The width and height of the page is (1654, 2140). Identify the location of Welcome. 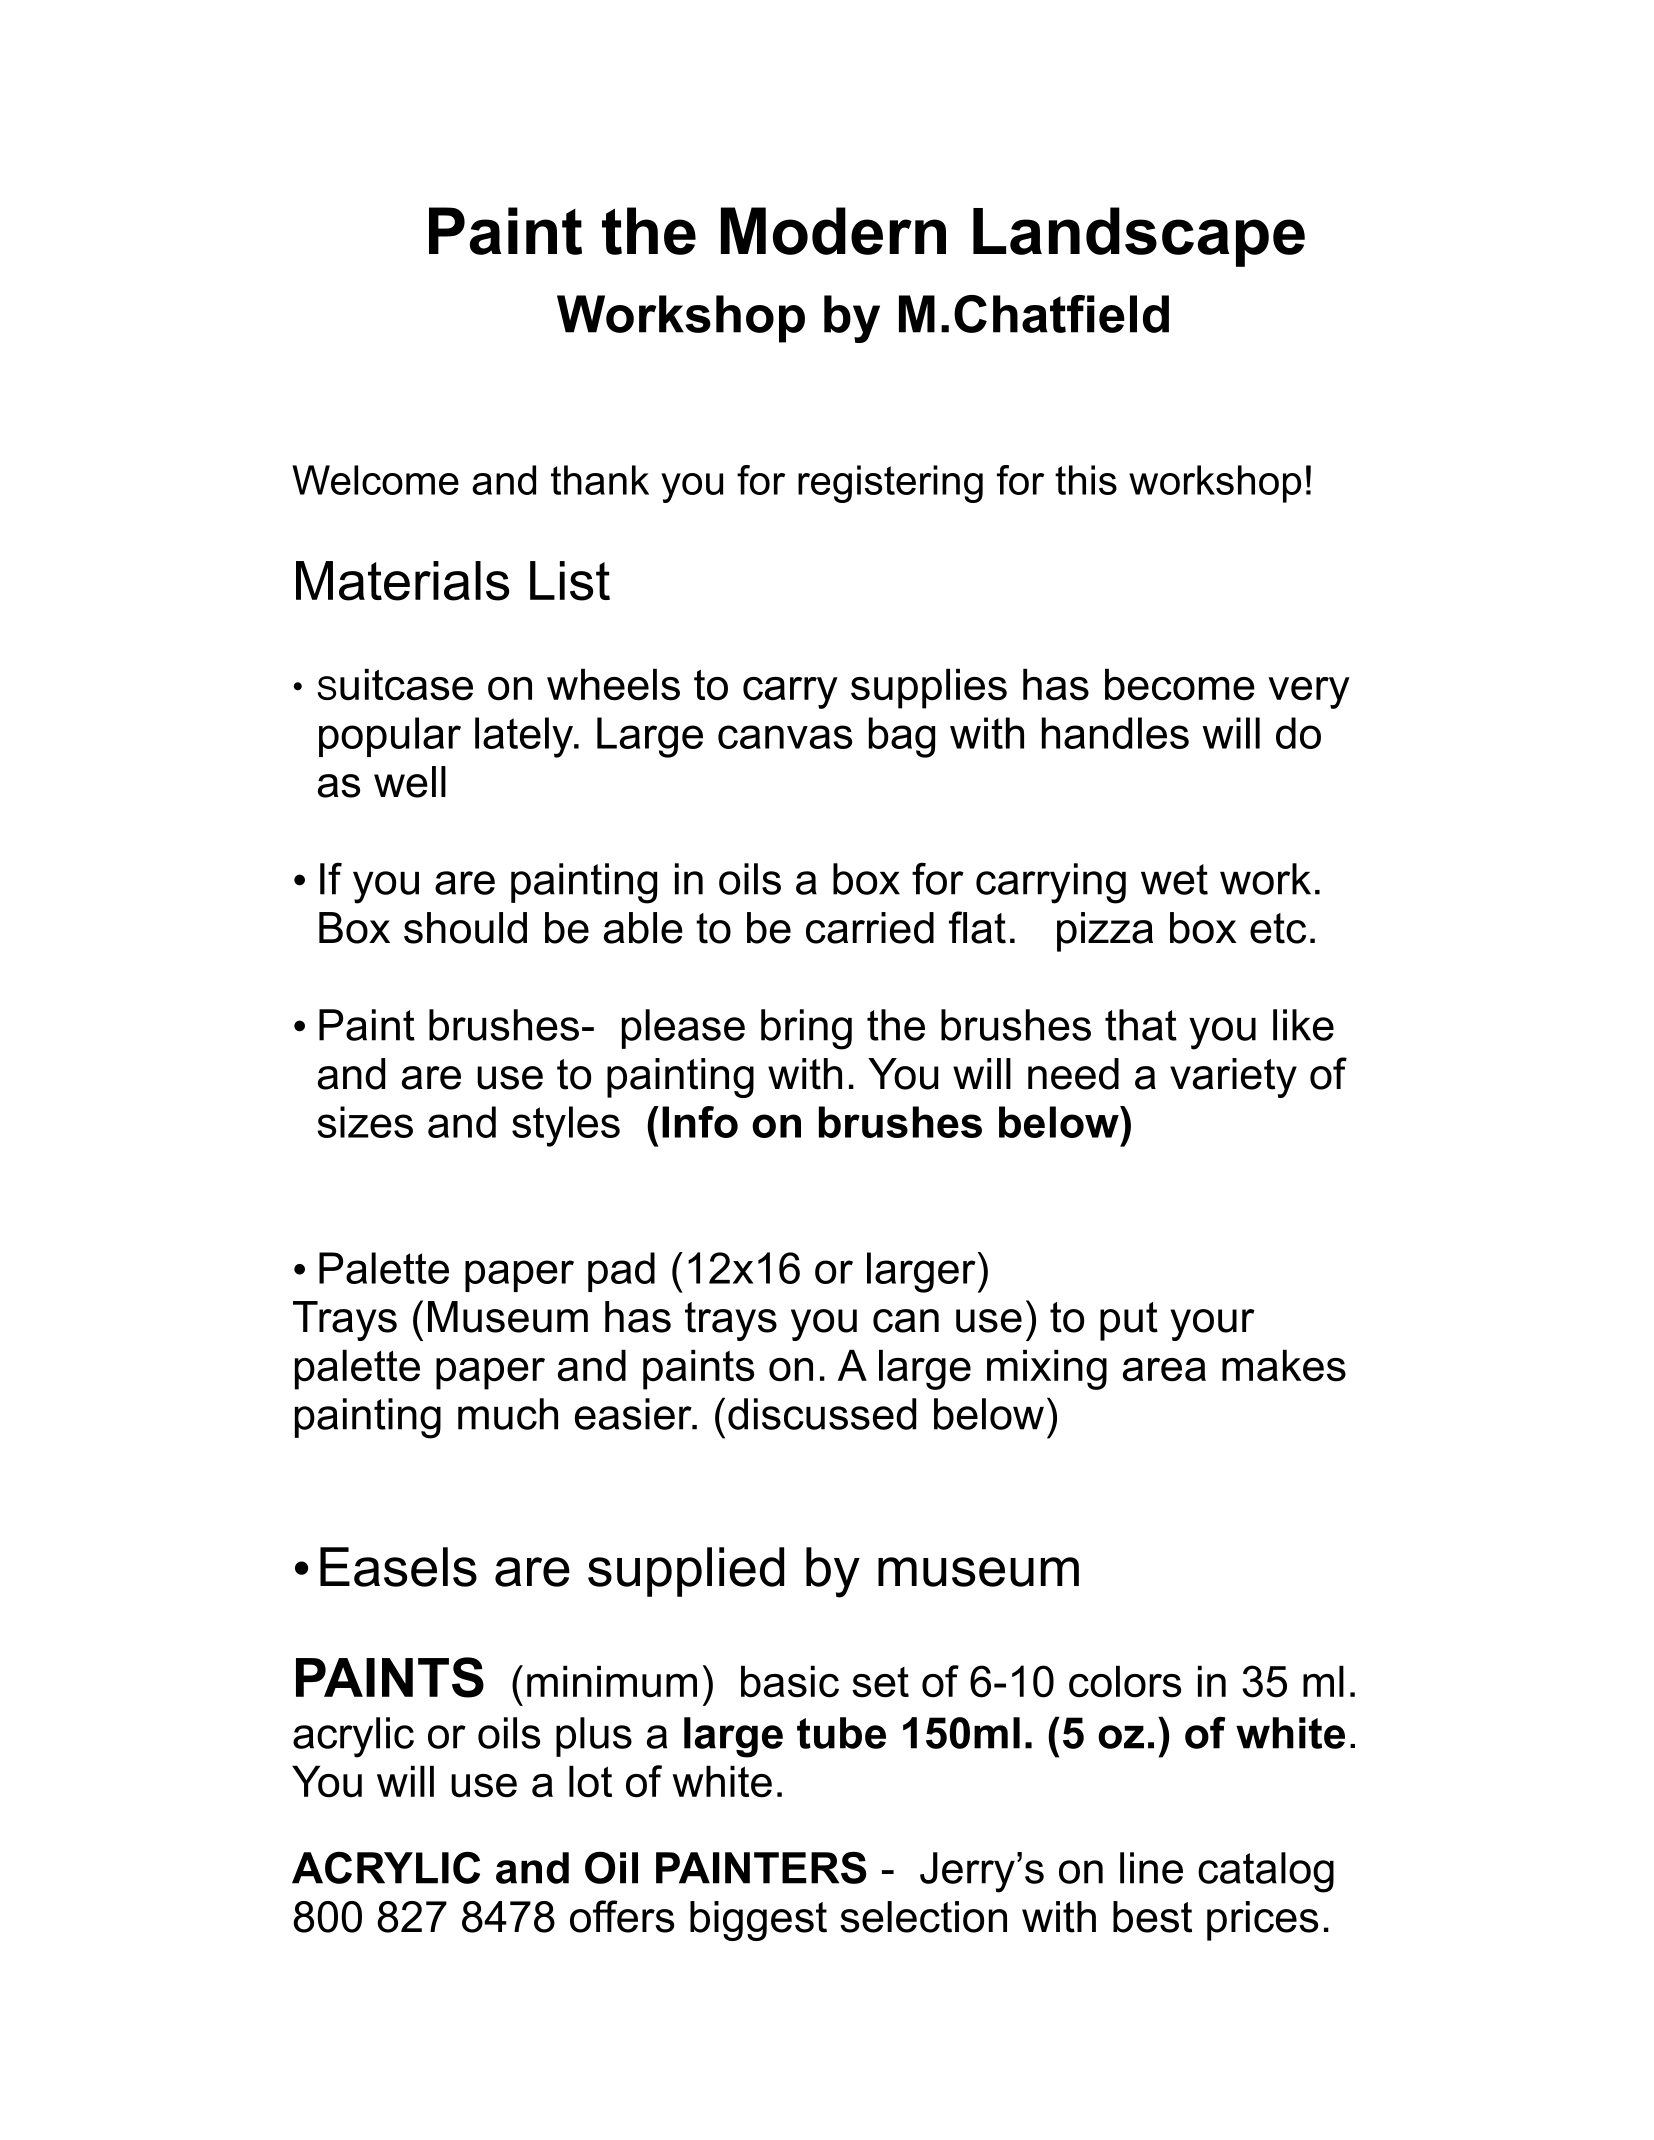
(375, 480).
